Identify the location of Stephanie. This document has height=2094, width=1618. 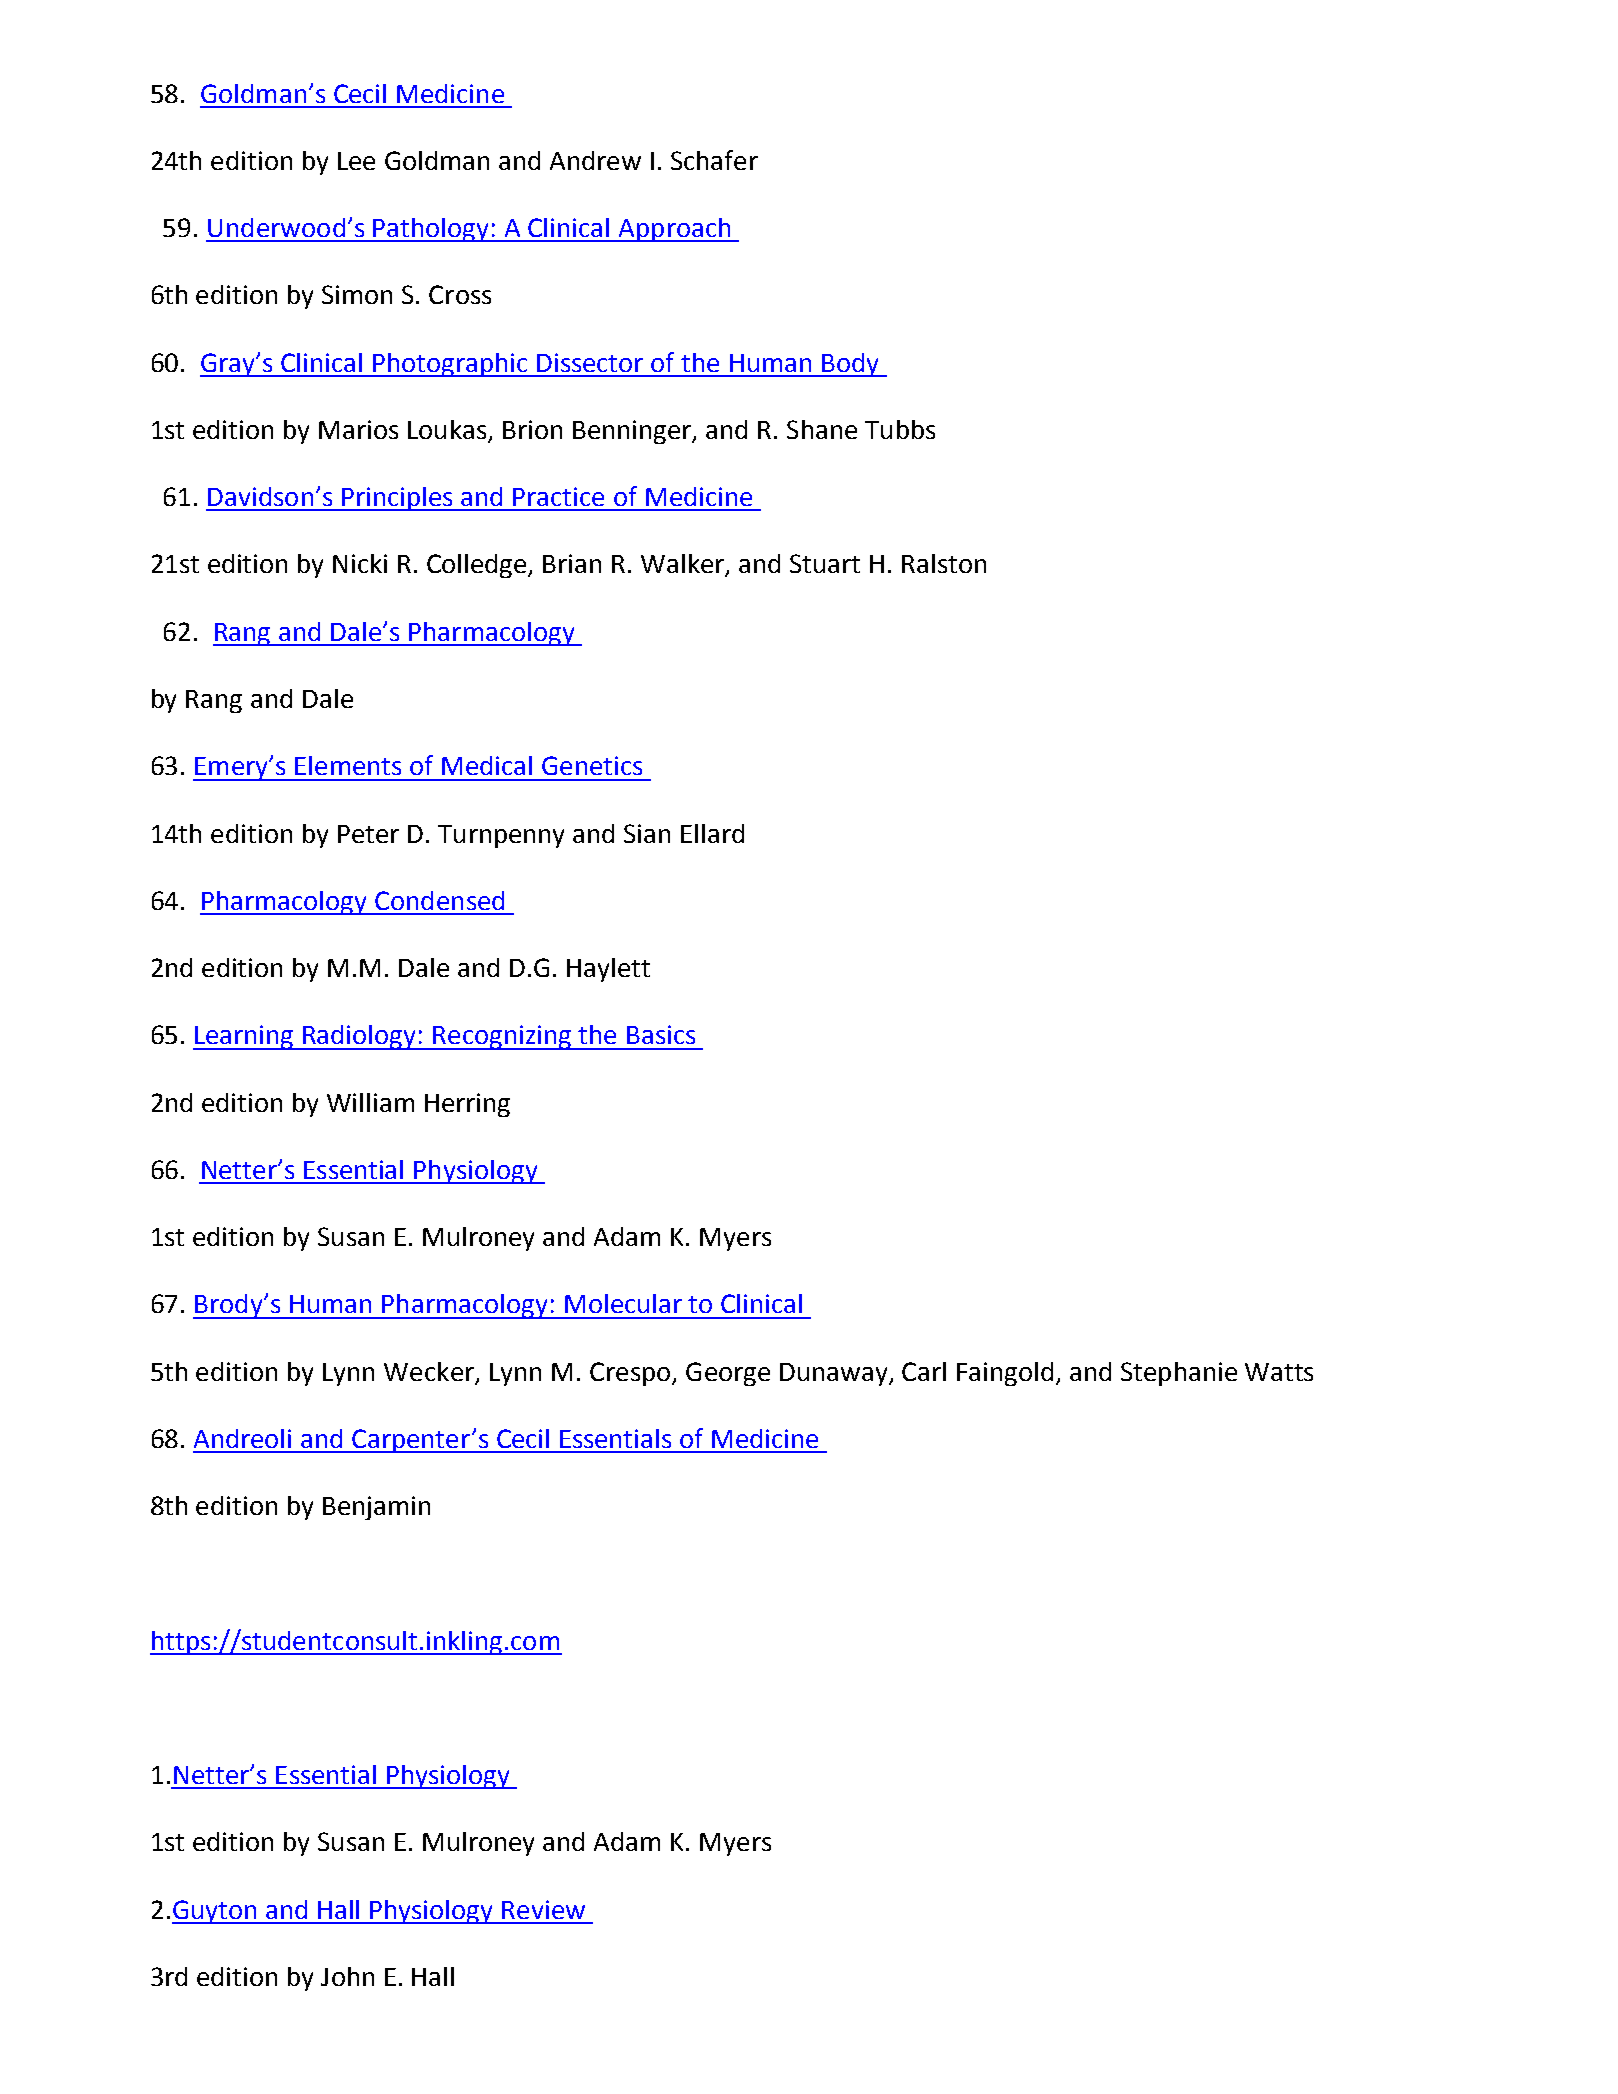
(1179, 1374).
